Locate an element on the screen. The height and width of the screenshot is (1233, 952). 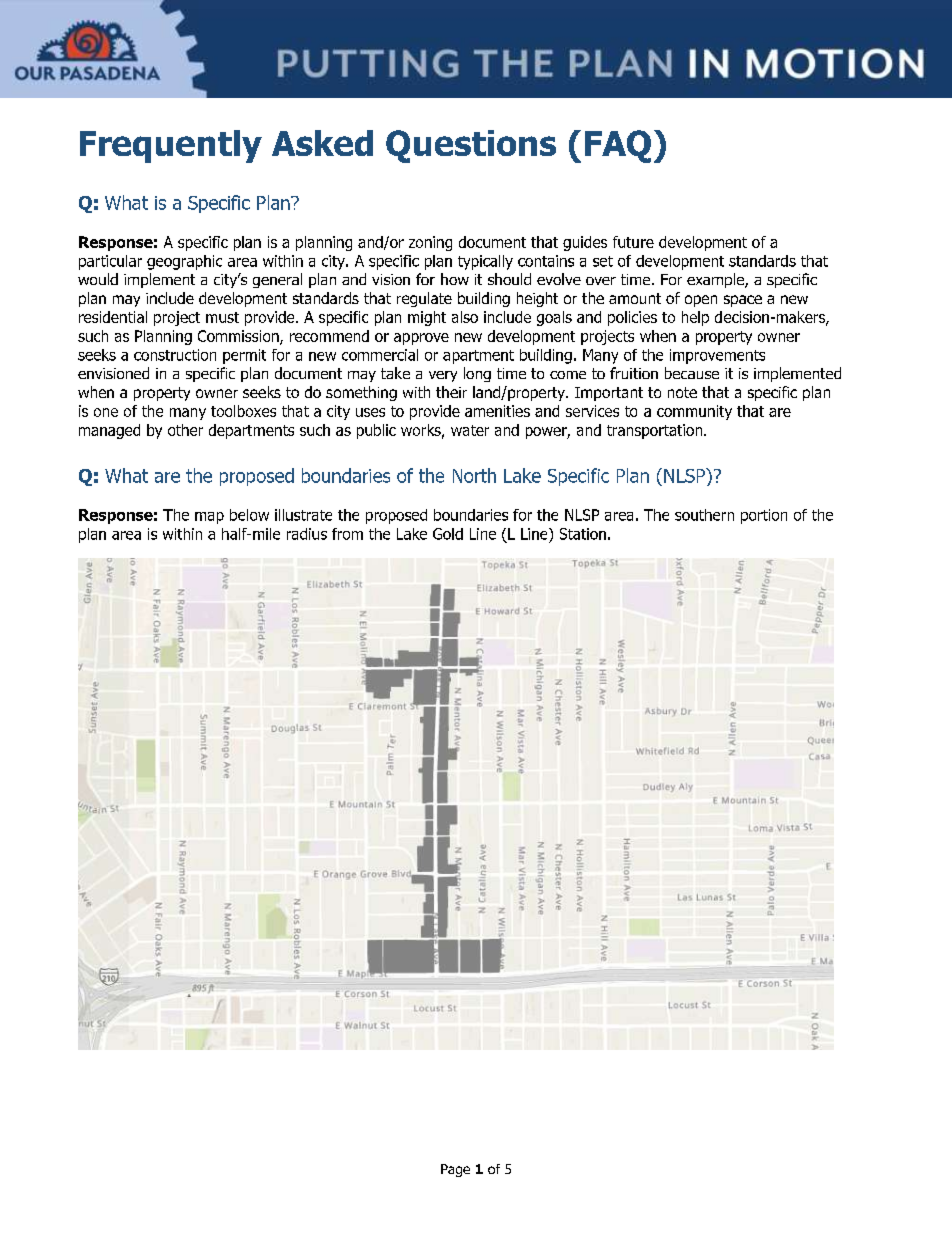
illustrate is located at coordinates (303, 515).
